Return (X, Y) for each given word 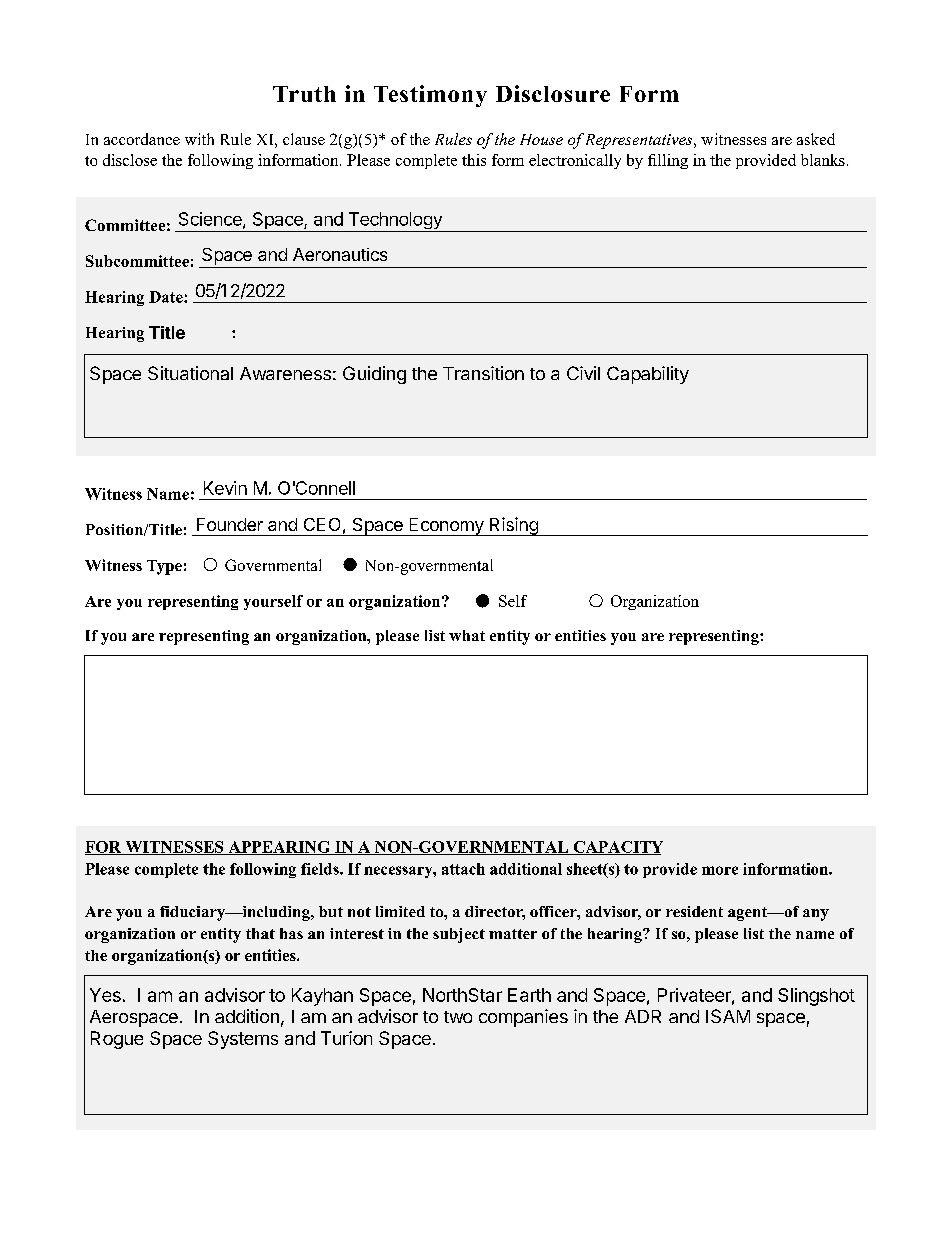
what (467, 635)
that (260, 933)
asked (816, 139)
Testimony (430, 96)
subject (459, 935)
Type (164, 567)
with (199, 139)
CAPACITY (617, 848)
